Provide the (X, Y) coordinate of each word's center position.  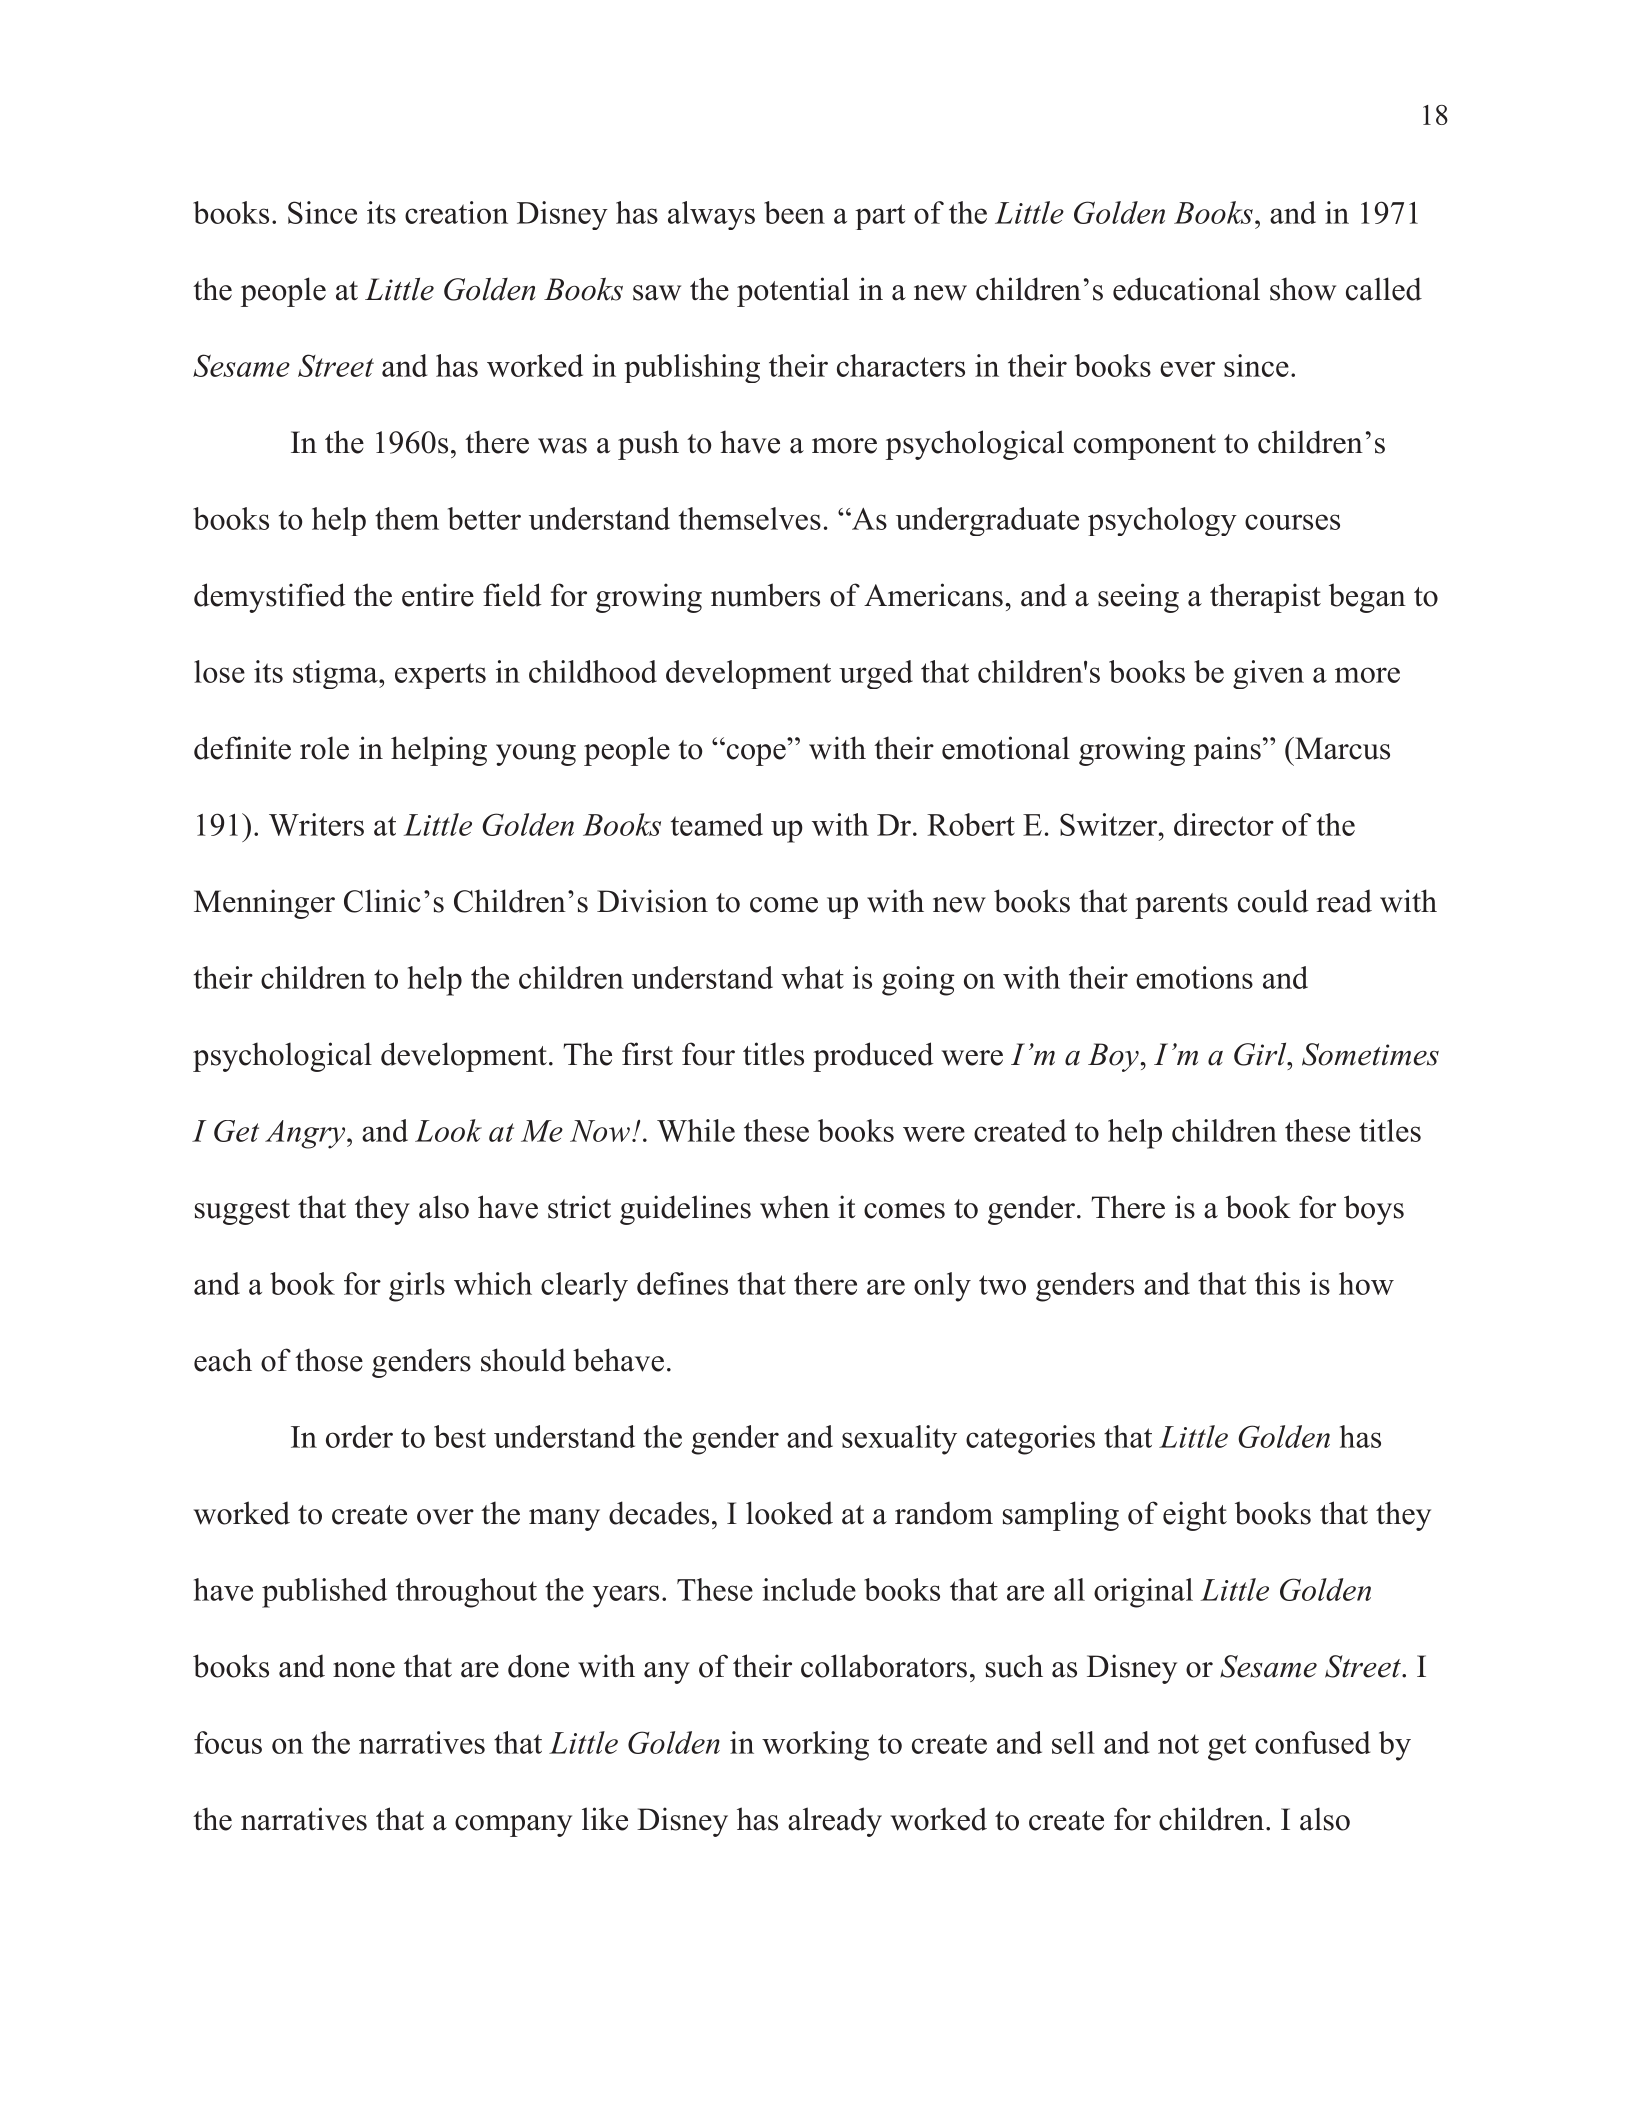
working (815, 1746)
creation (456, 212)
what (812, 977)
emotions (1194, 977)
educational (1186, 289)
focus (228, 1742)
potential (793, 292)
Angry (306, 1134)
